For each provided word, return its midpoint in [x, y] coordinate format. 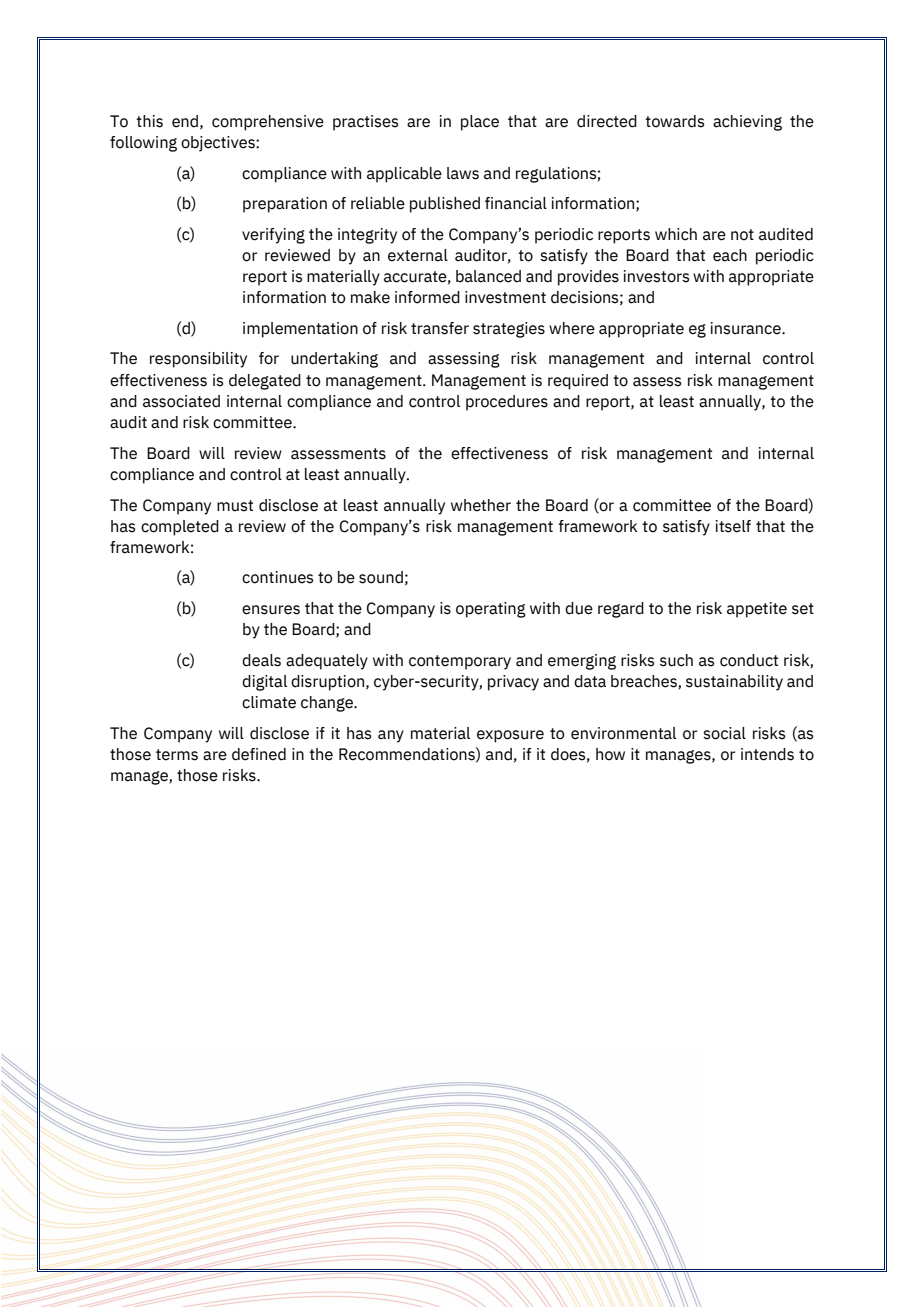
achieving [747, 123]
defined [259, 754]
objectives [219, 144]
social [724, 733]
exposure [510, 736]
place [480, 123]
